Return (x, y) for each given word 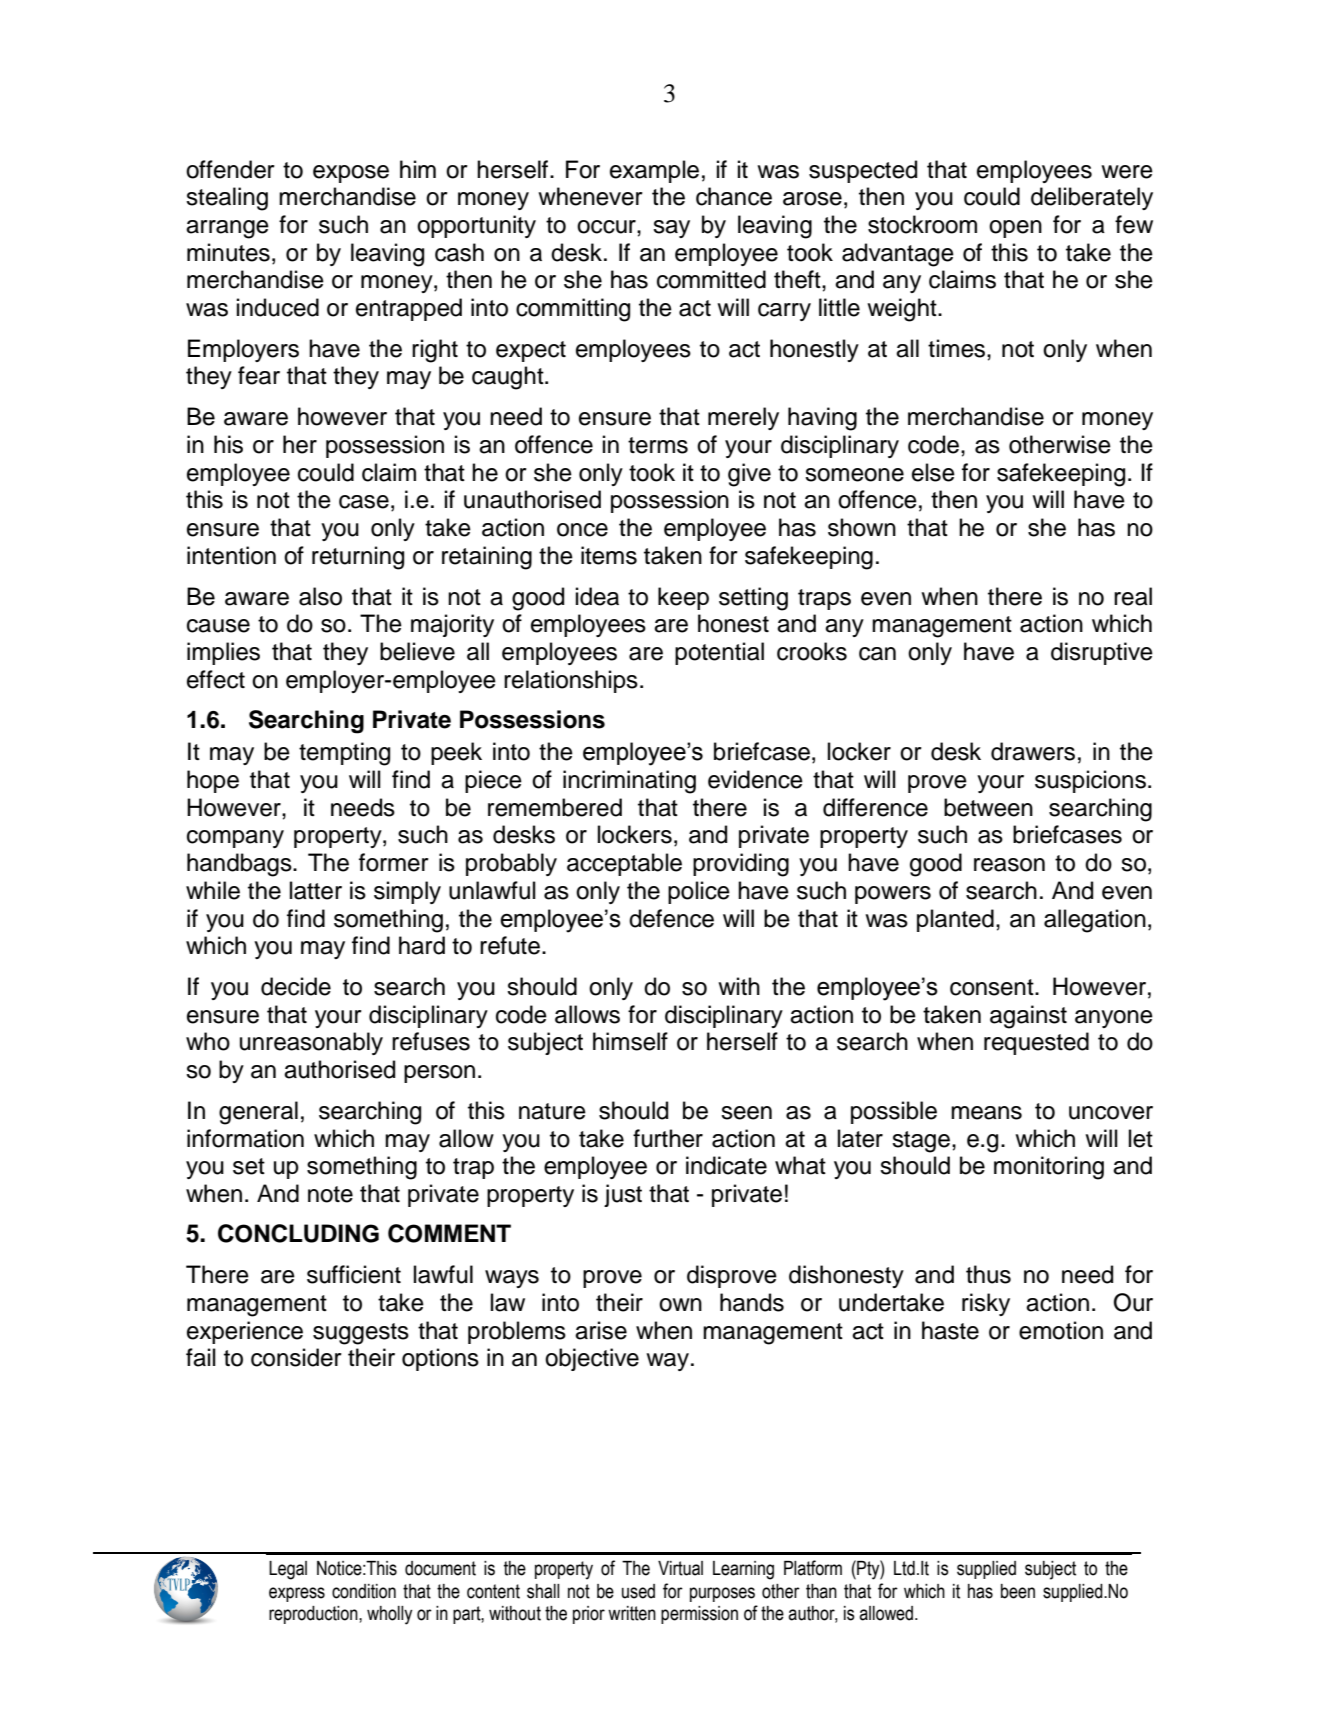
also (320, 596)
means (986, 1113)
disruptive (1102, 653)
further (668, 1138)
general (258, 1113)
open (1015, 229)
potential (719, 653)
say (671, 229)
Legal (288, 1570)
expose (351, 174)
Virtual (680, 1568)
